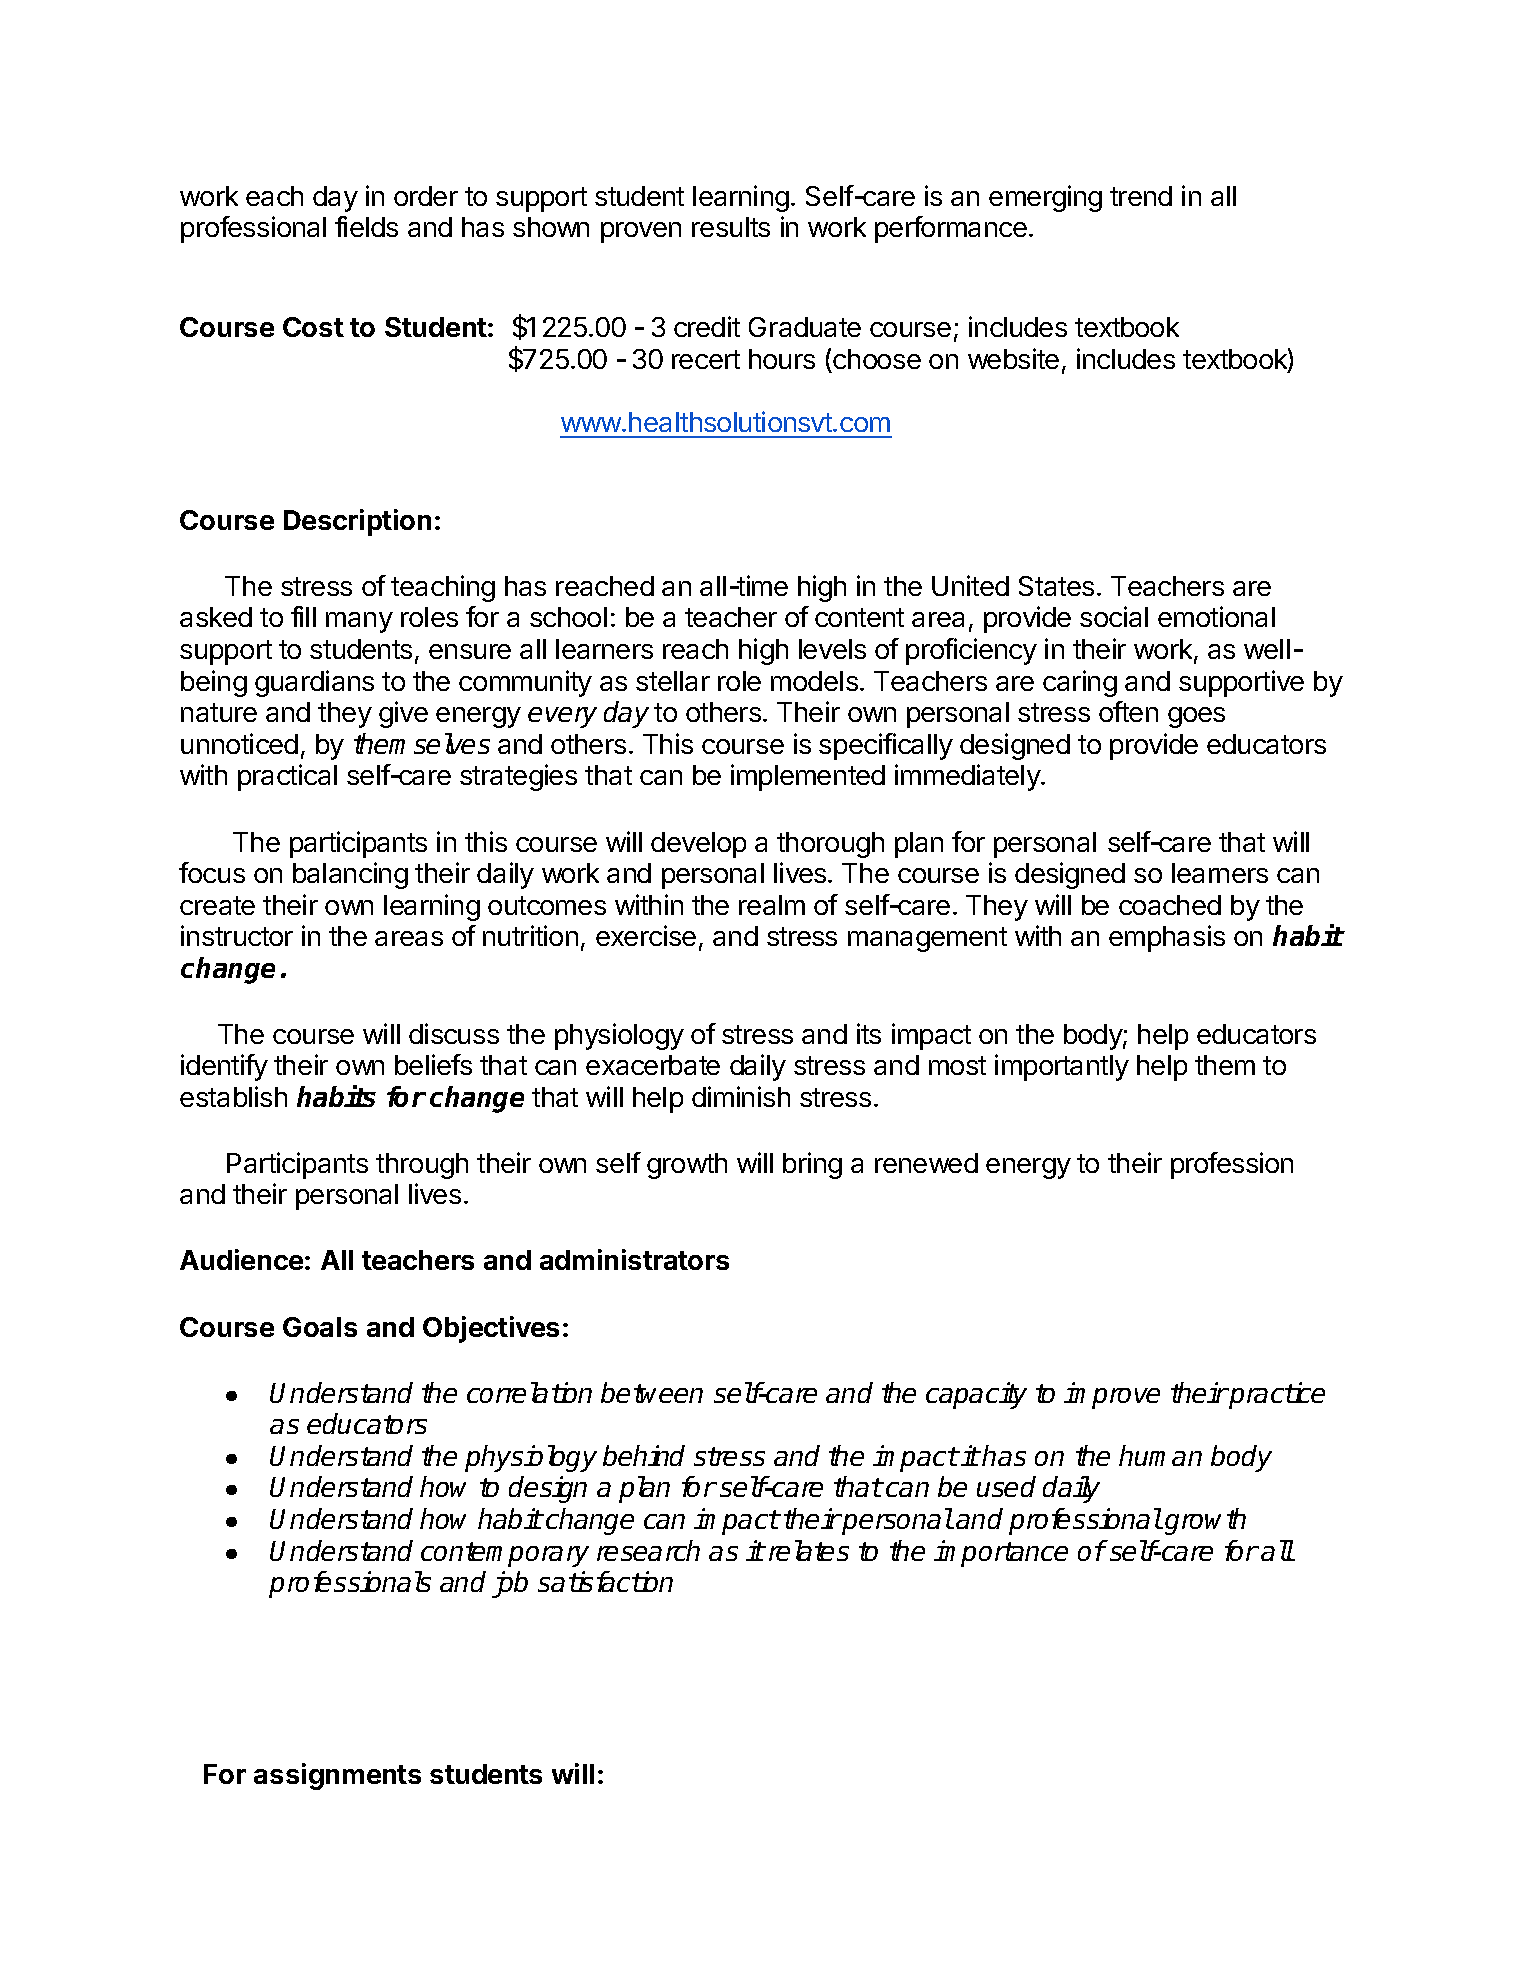 The width and height of the screenshot is (1527, 1977). Describe the element at coordinates (1128, 711) in the screenshot. I see `often` at that location.
